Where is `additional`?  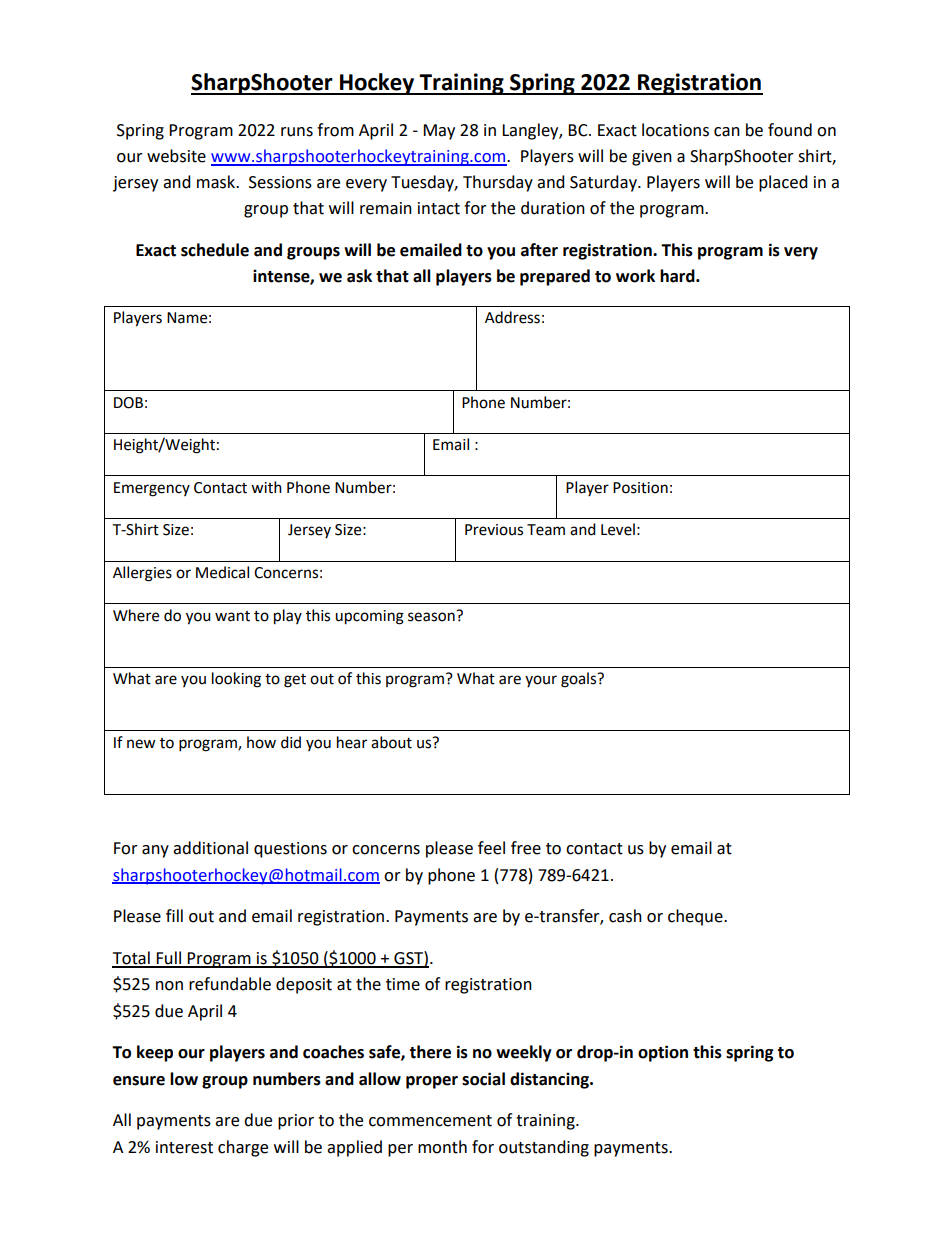 additional is located at coordinates (210, 848).
